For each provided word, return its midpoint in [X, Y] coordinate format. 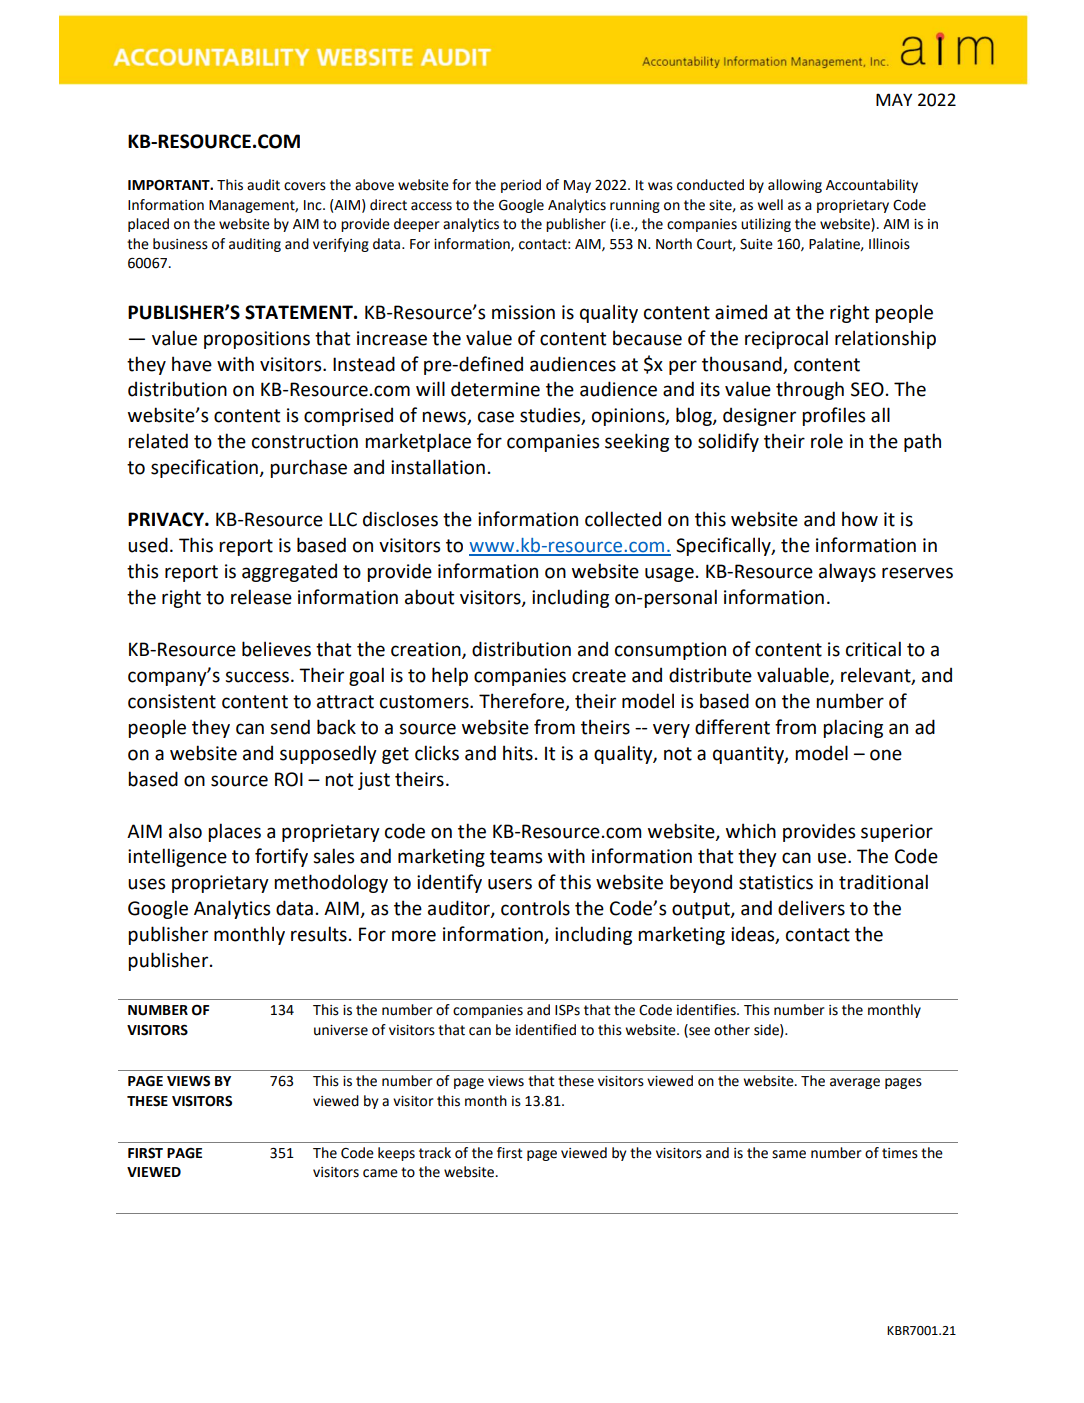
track [435, 1153]
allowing [795, 186]
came [380, 1173]
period [521, 186]
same [789, 1154]
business [180, 244]
